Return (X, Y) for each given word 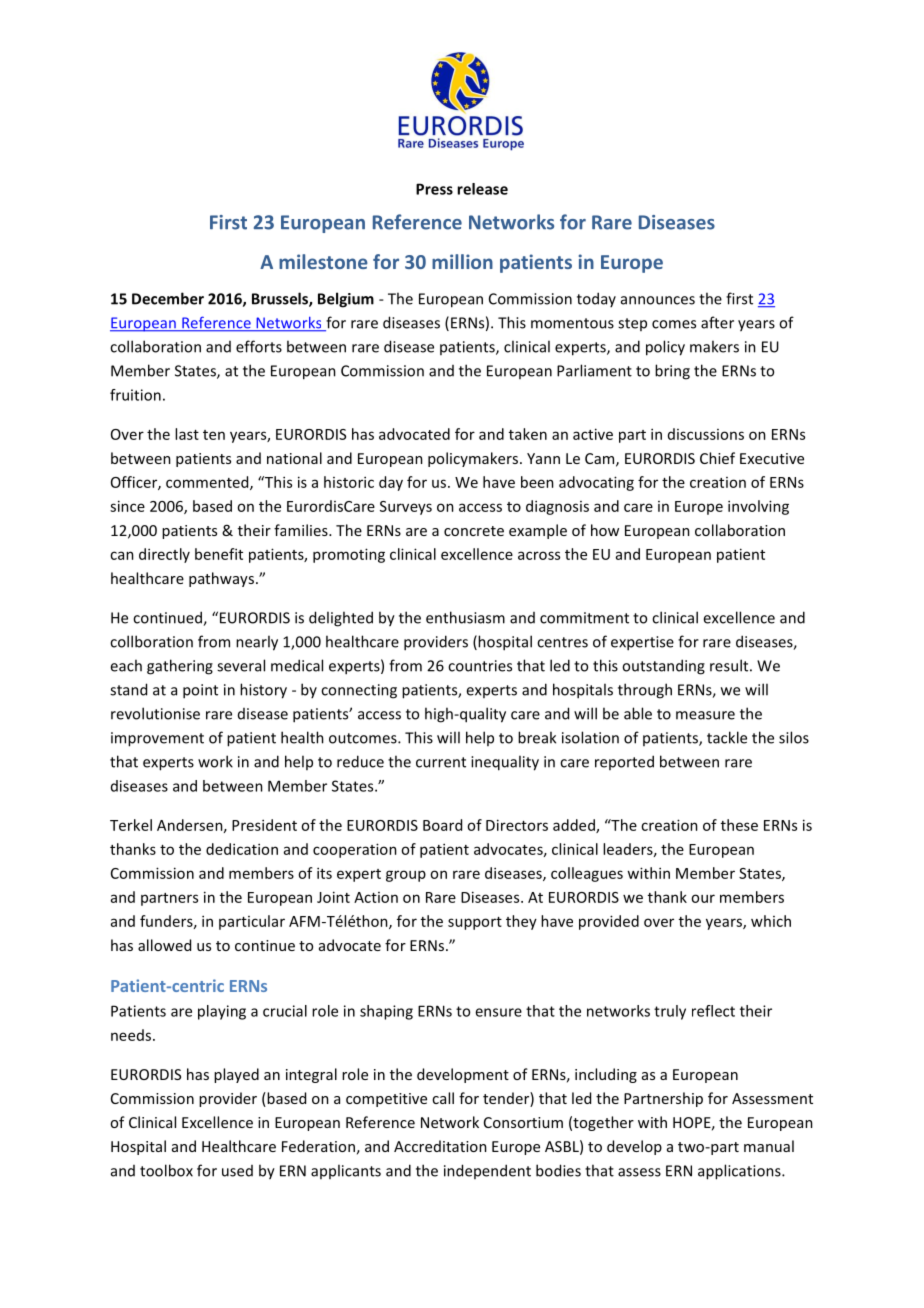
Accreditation (440, 1146)
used (237, 1171)
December (168, 298)
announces (658, 300)
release (482, 189)
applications (740, 1172)
